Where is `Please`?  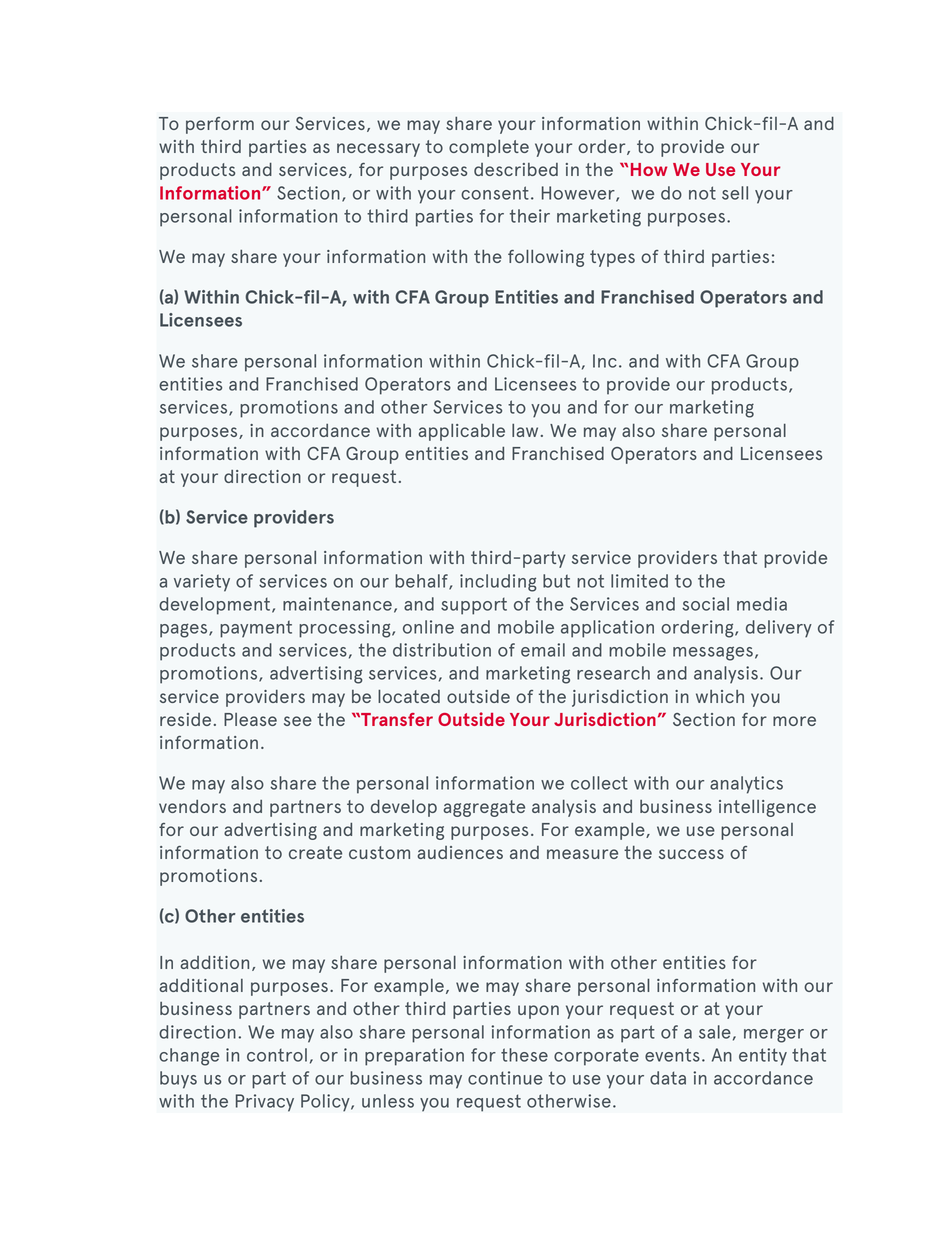
Please is located at coordinates (250, 719).
